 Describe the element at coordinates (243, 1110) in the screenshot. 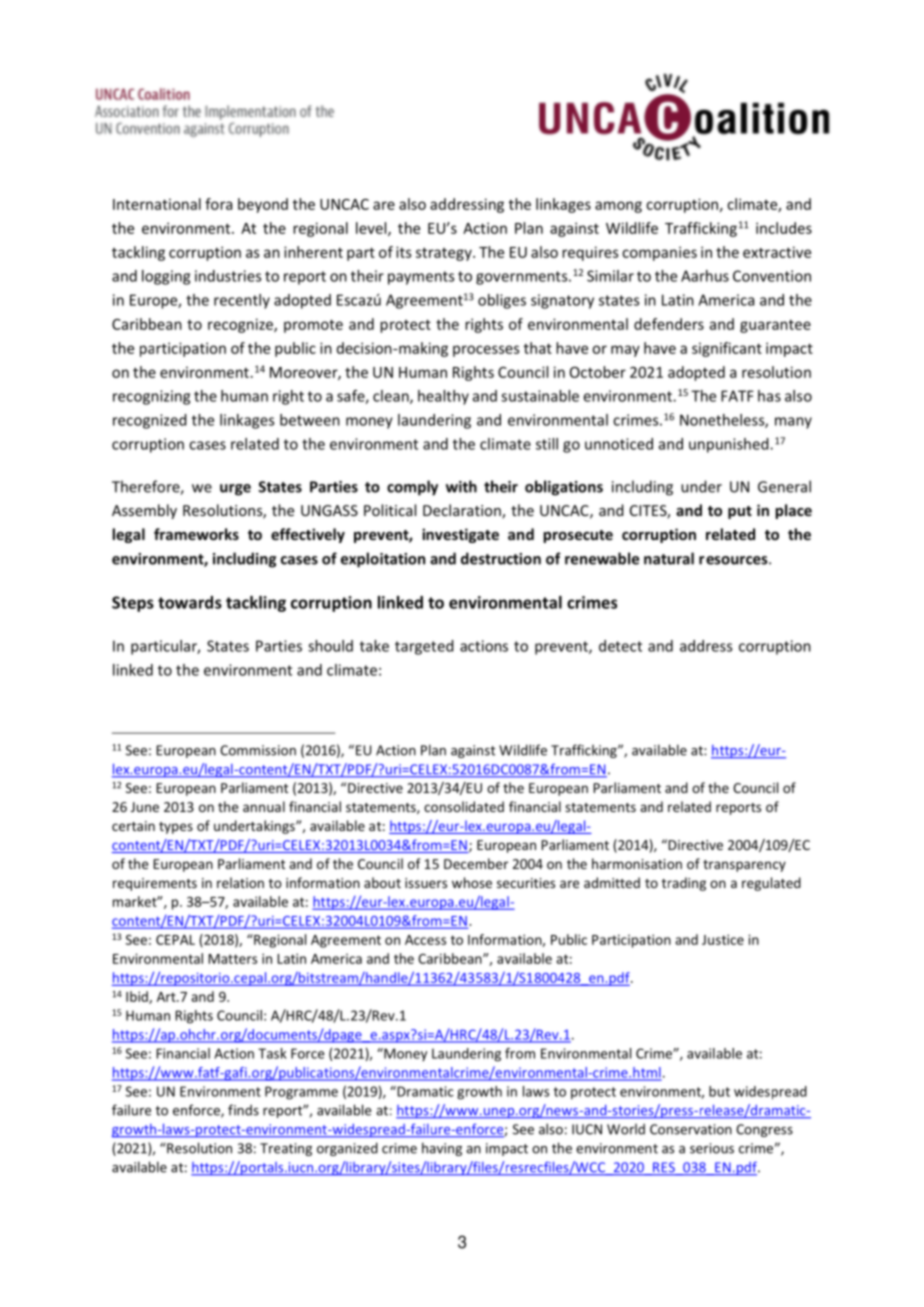

I see `finds` at that location.
